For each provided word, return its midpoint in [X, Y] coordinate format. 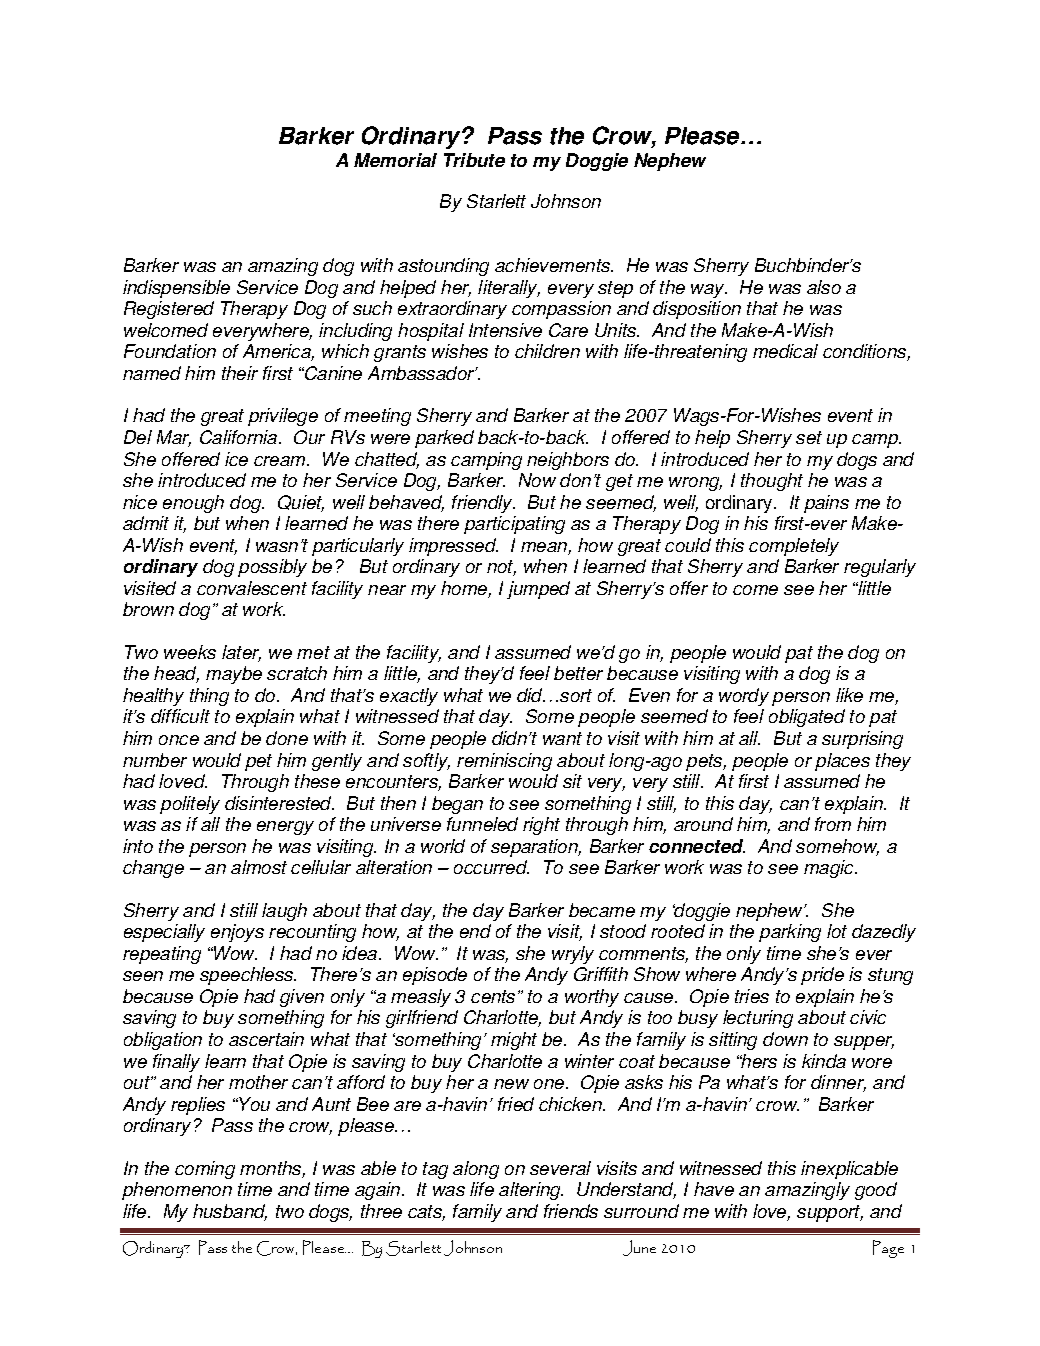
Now [537, 480]
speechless [248, 976]
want [562, 738]
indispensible [176, 289]
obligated [807, 718]
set [809, 437]
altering [531, 1191]
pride [822, 976]
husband [230, 1212]
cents [493, 996]
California [240, 437]
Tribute [474, 160]
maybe [234, 675]
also [824, 287]
